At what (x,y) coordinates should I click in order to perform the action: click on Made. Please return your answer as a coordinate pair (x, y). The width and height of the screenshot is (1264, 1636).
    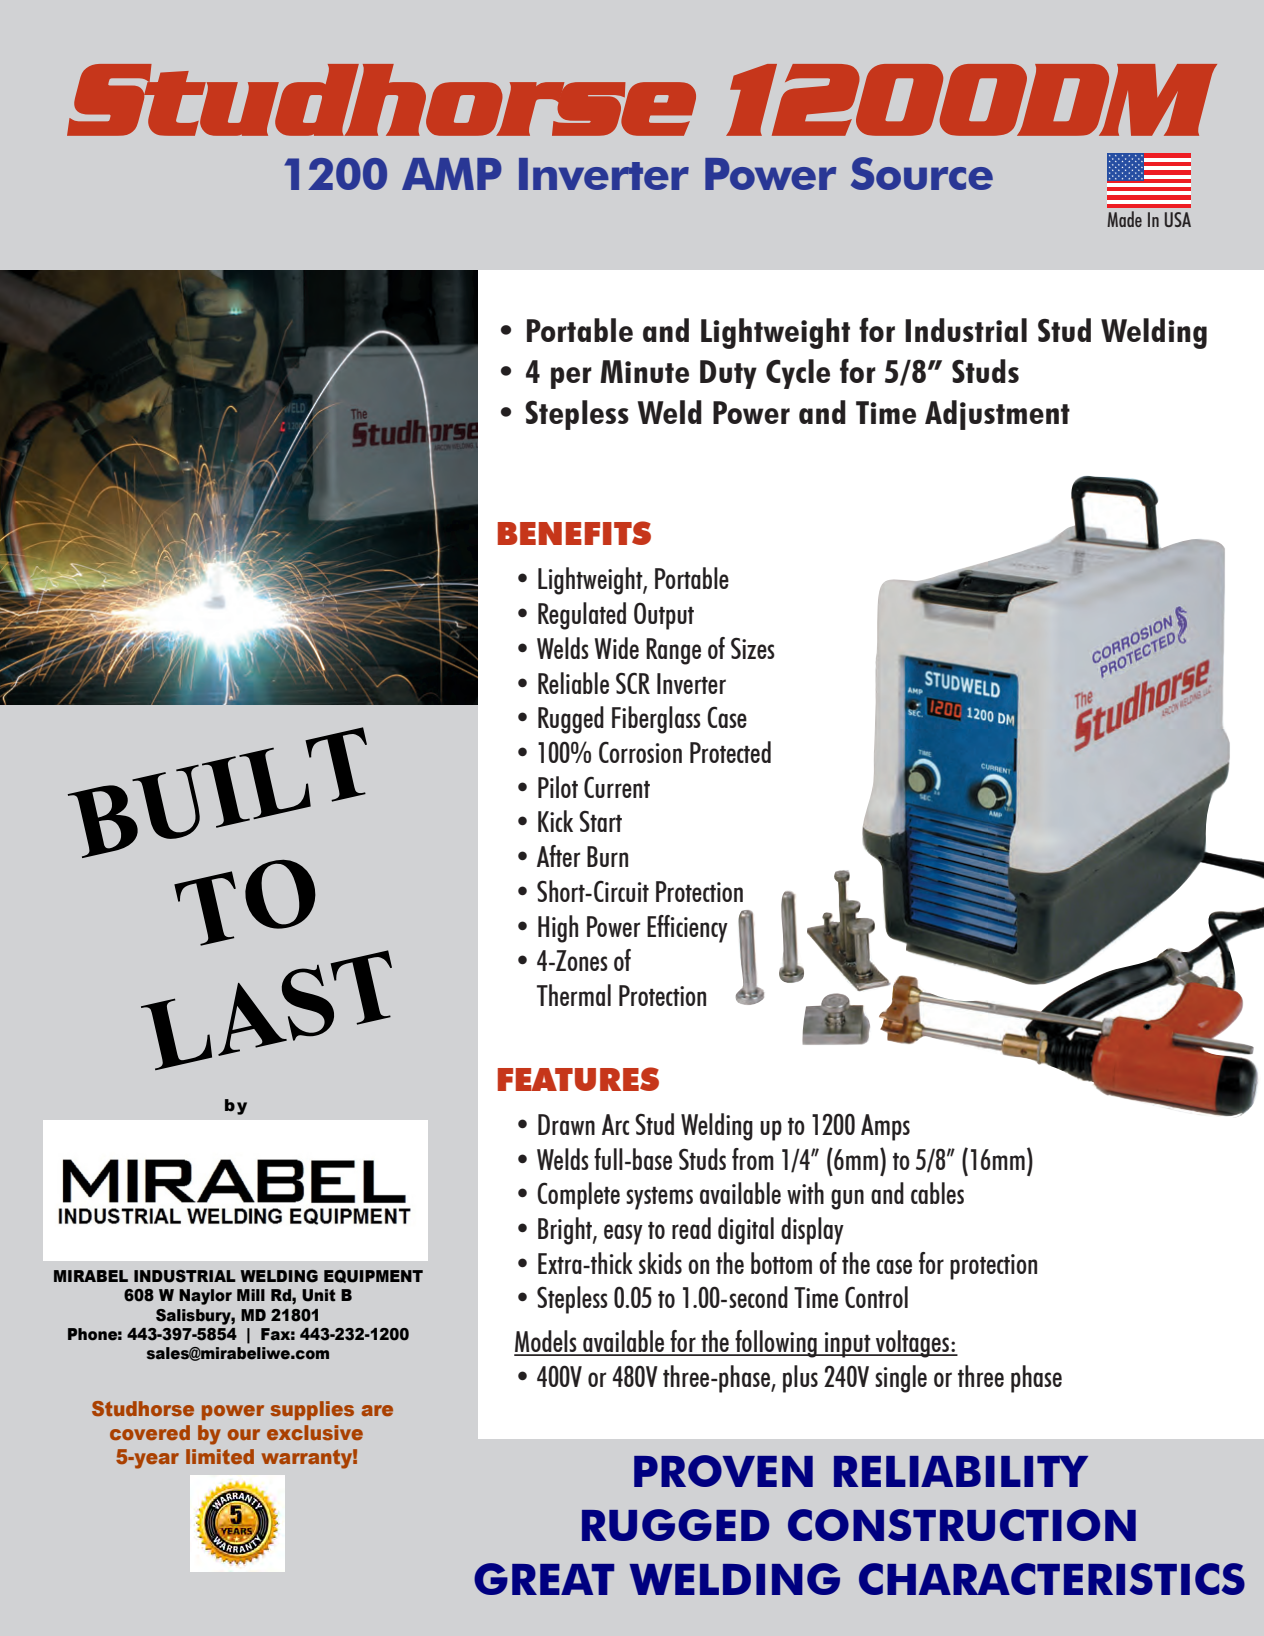
    Looking at the image, I should click on (1124, 219).
